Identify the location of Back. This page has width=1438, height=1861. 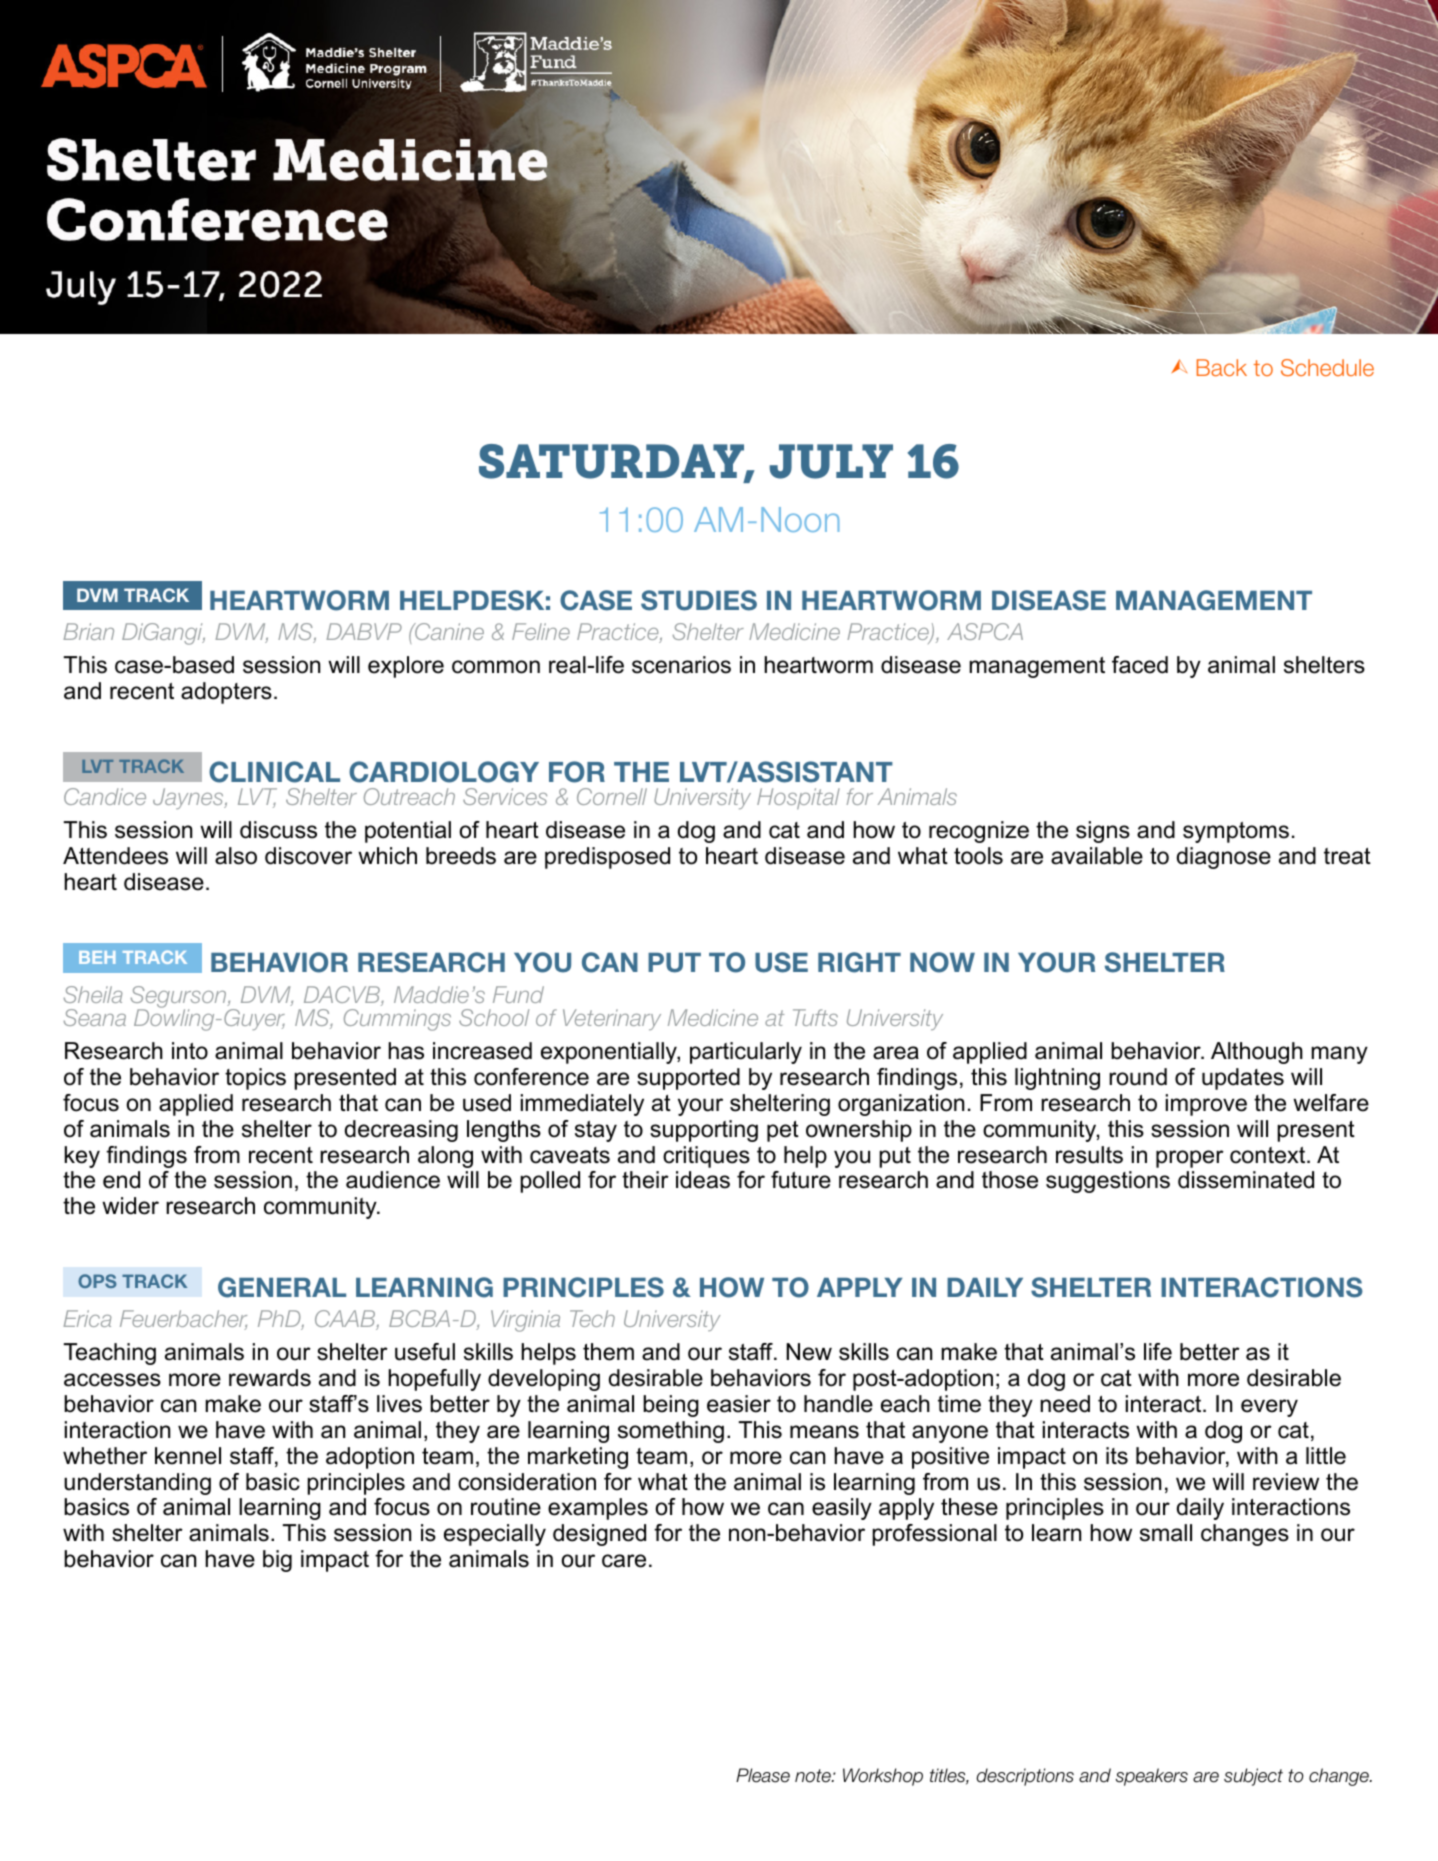
(1222, 367).
